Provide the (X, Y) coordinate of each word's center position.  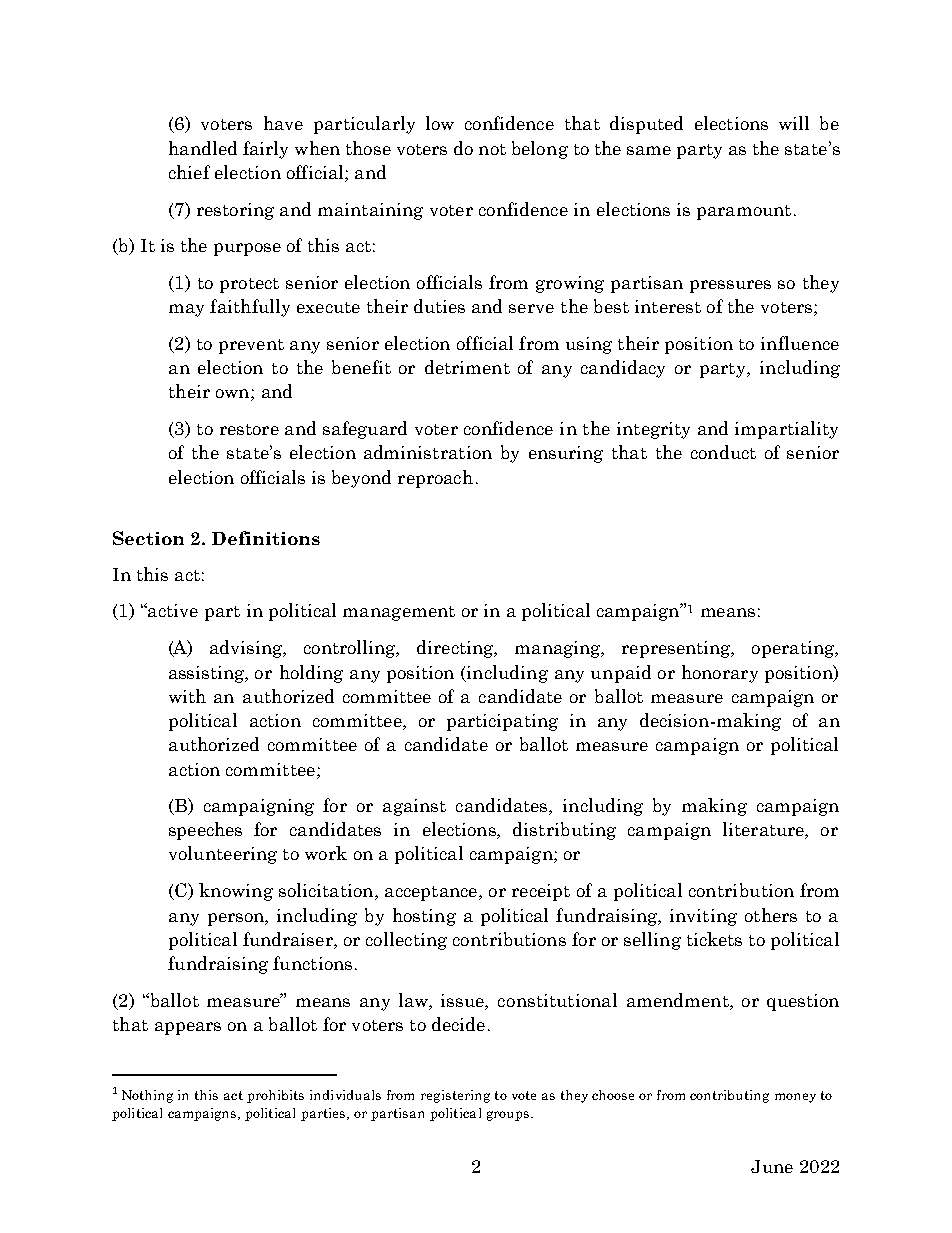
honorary (720, 674)
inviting (703, 917)
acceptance (432, 893)
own (234, 395)
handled (203, 148)
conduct (723, 452)
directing (456, 649)
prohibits (275, 1096)
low (440, 123)
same (649, 150)
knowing (236, 892)
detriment (467, 367)
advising (247, 649)
